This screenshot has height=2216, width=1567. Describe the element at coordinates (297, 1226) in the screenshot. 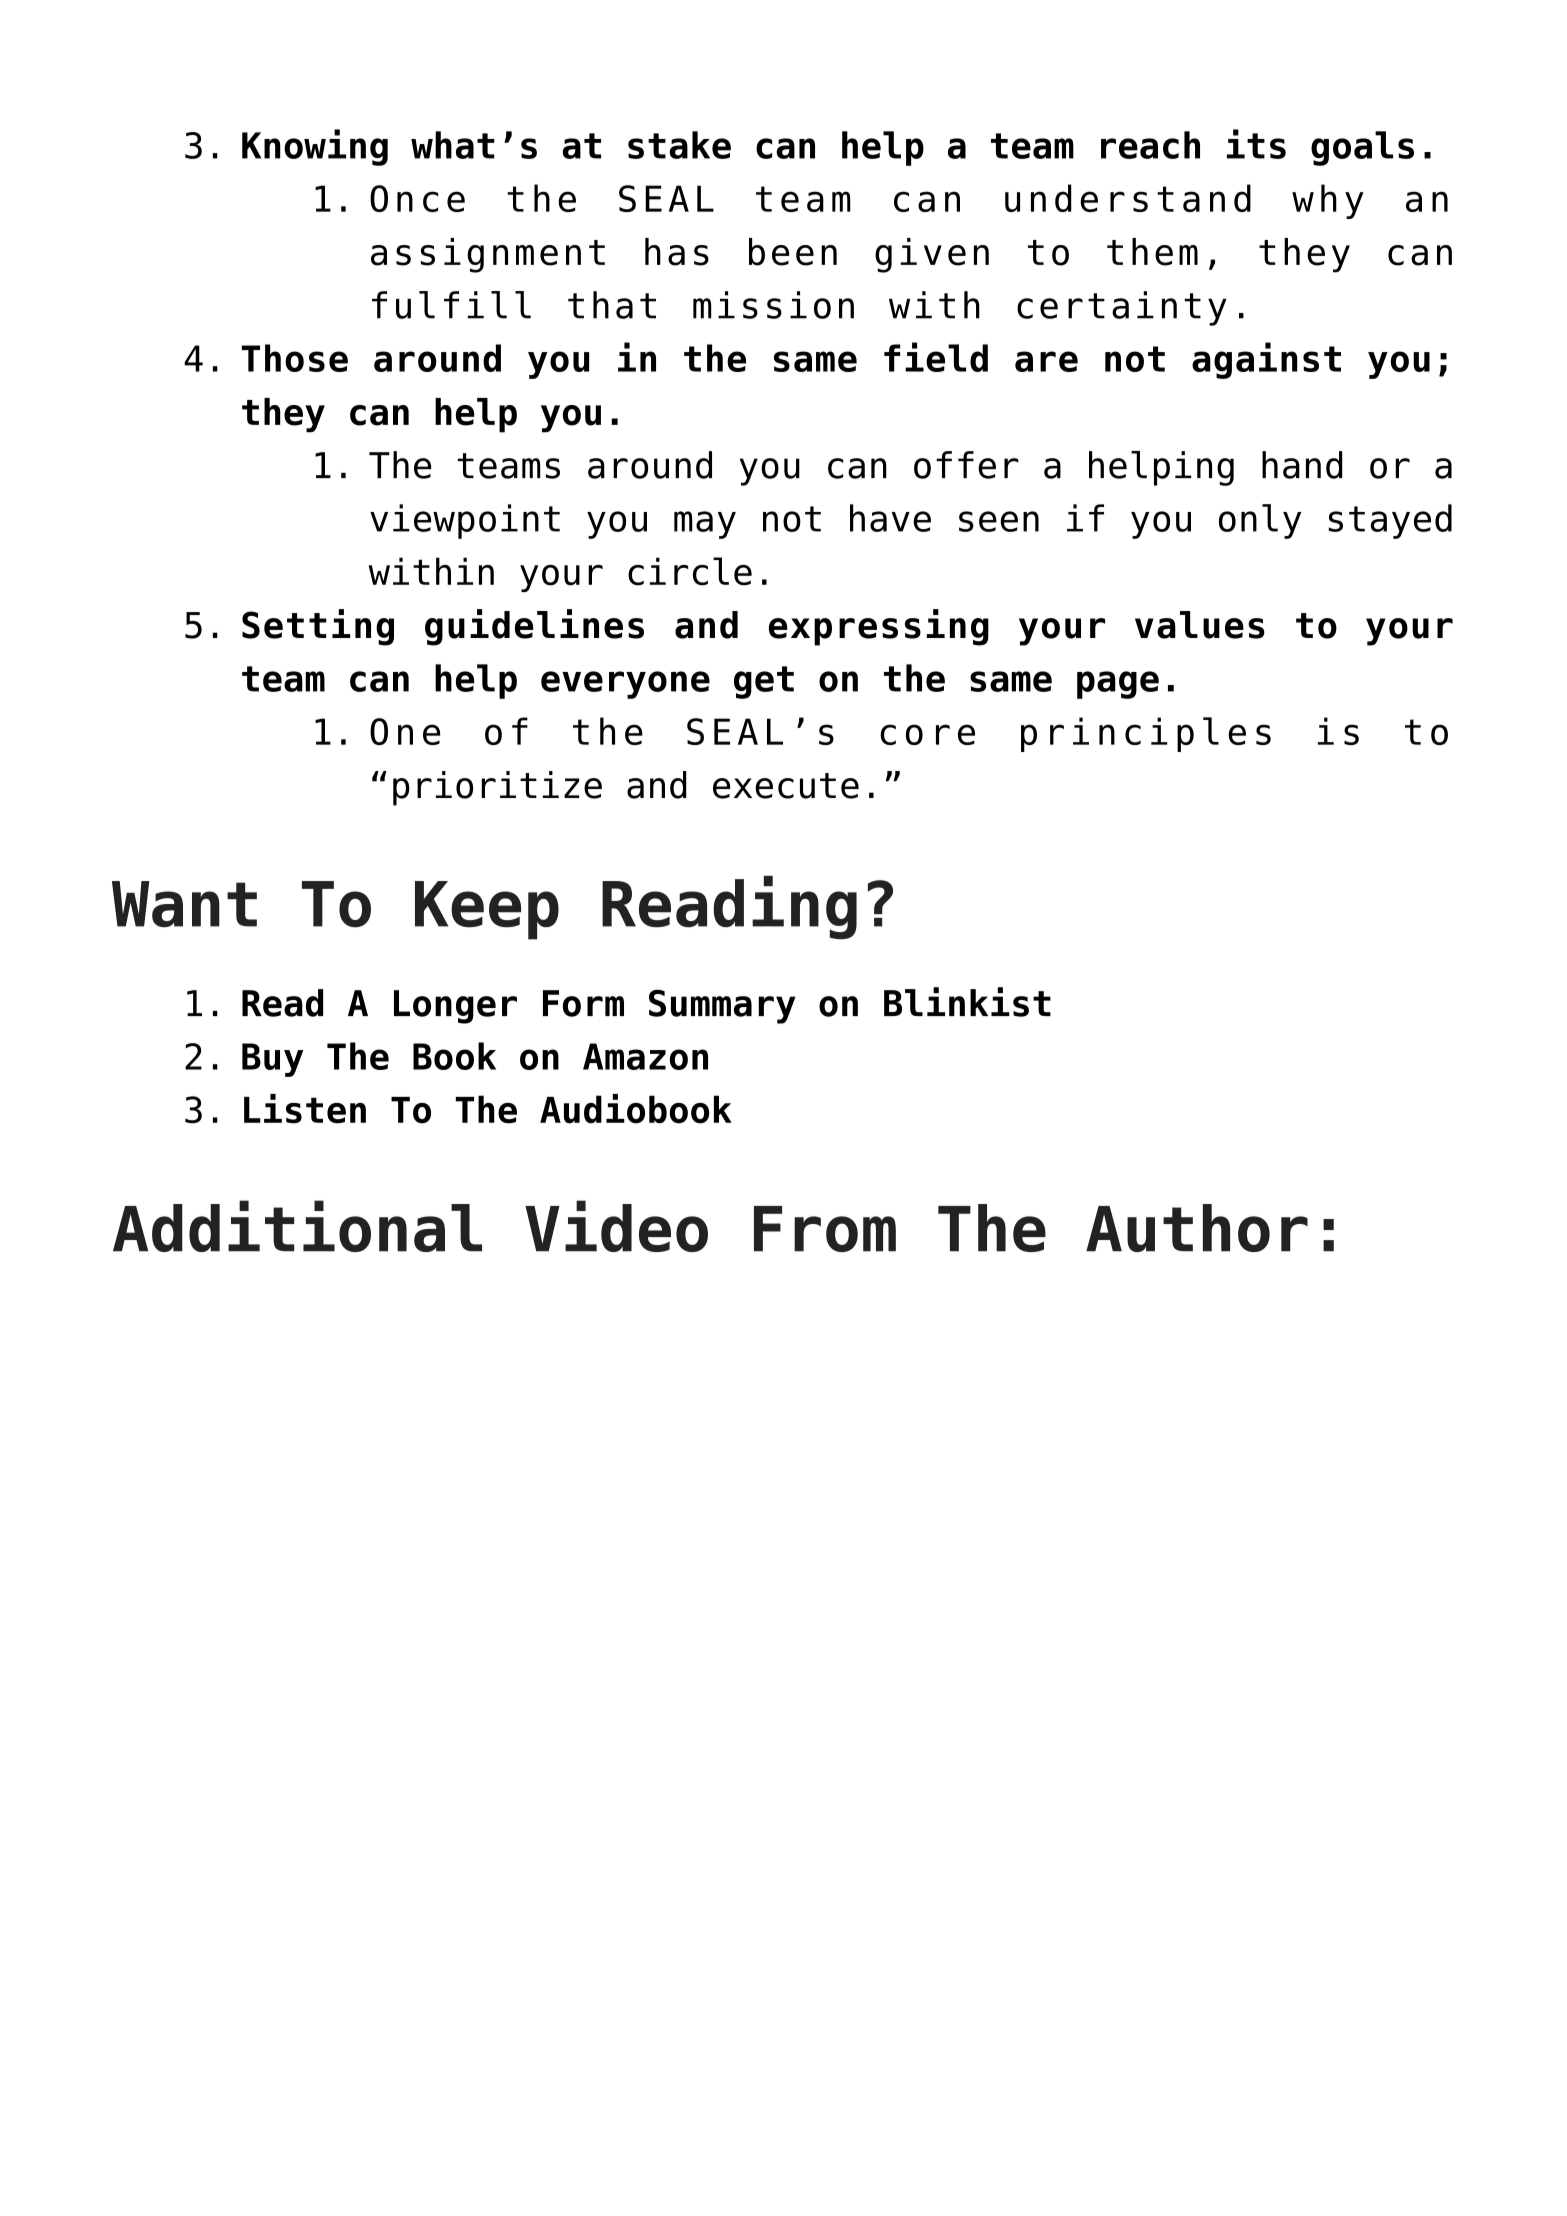

I see `Additional` at that location.
